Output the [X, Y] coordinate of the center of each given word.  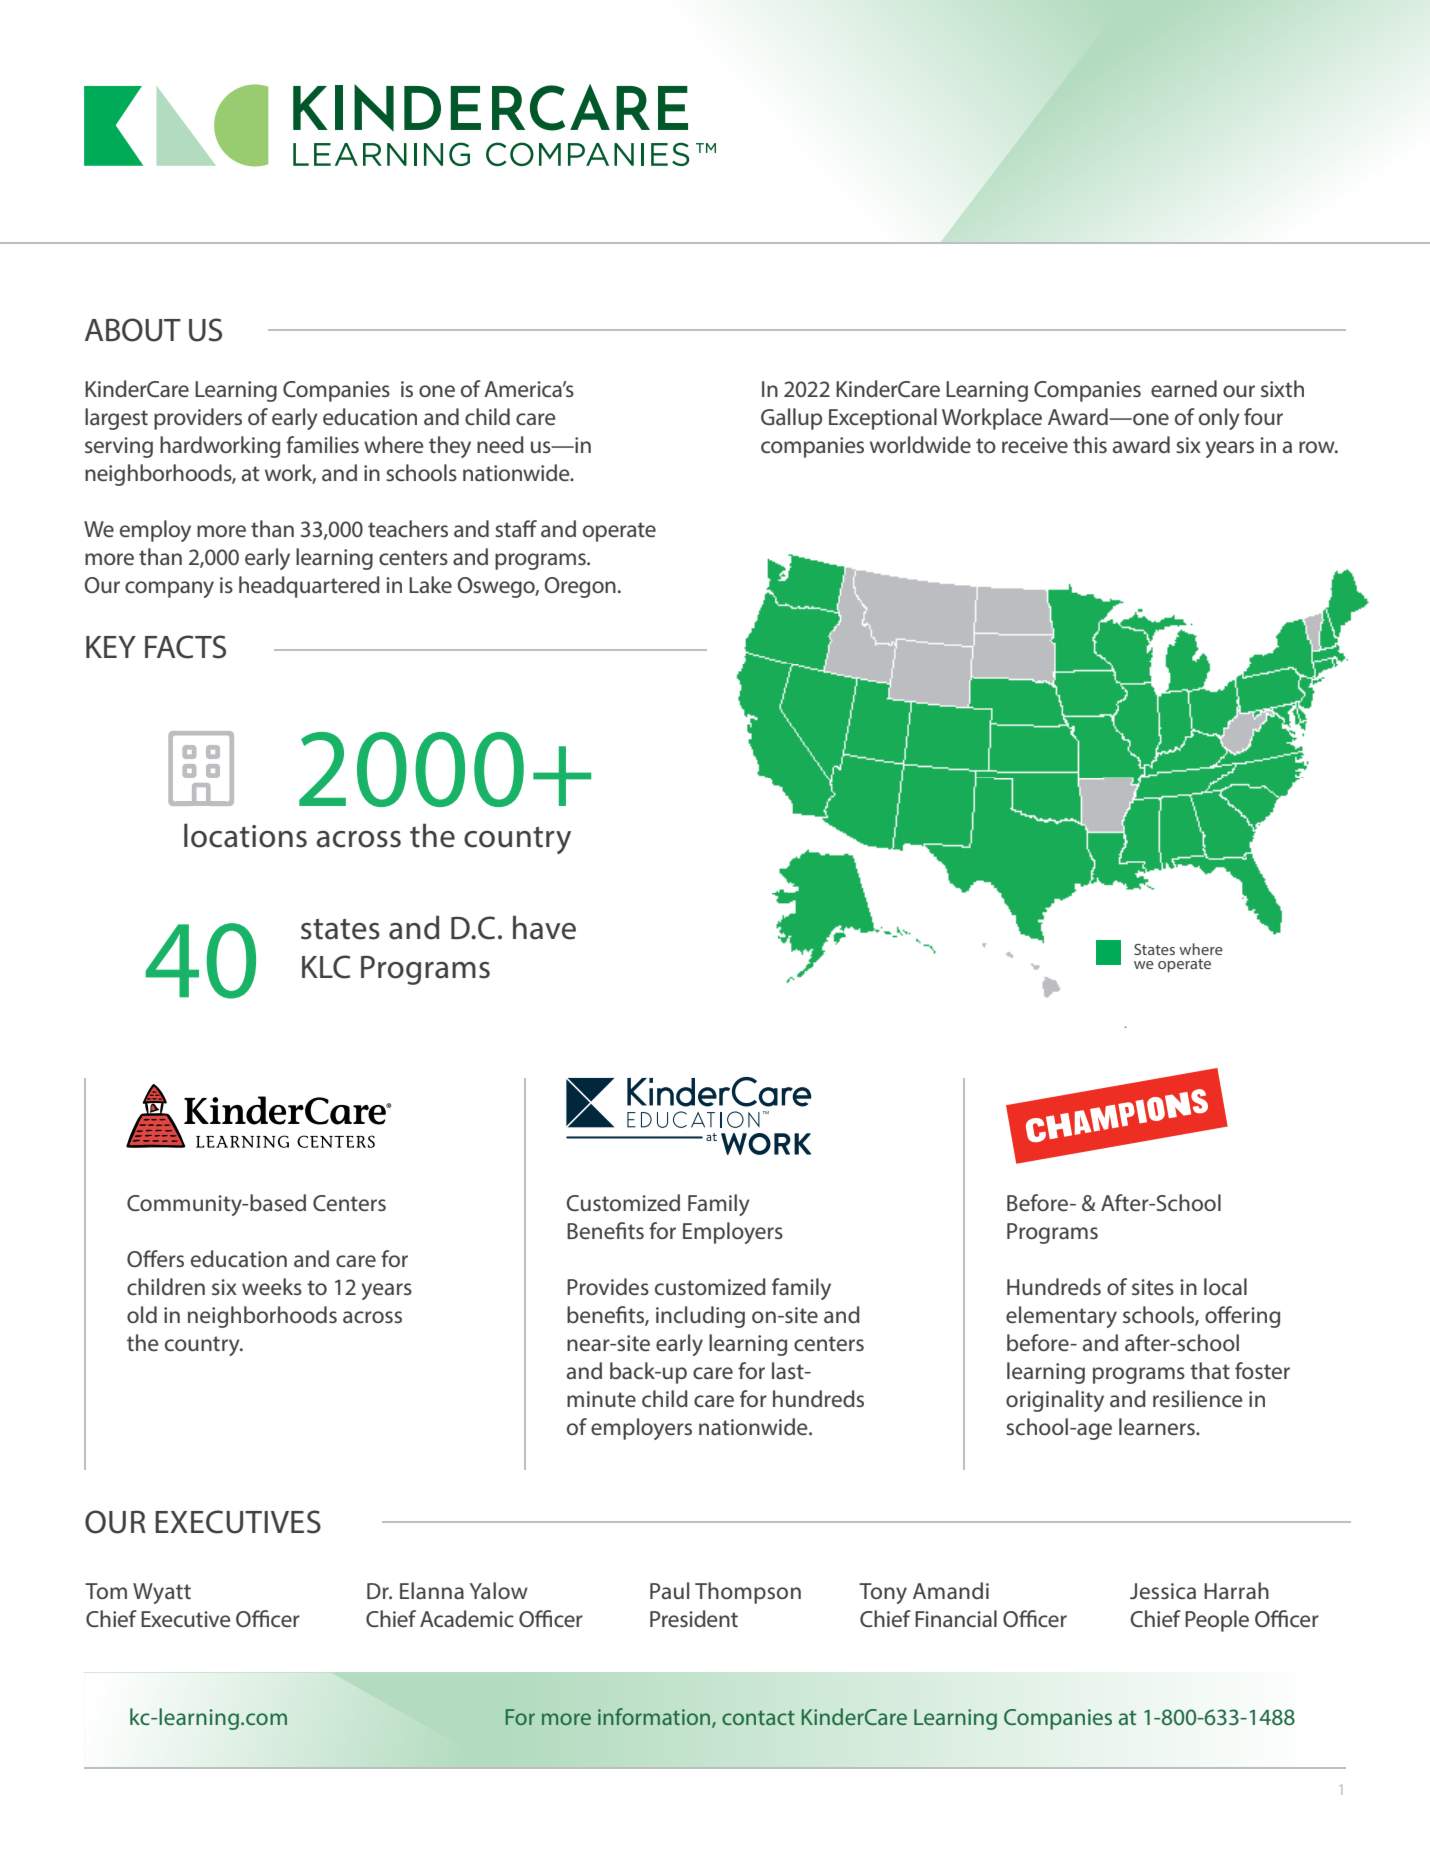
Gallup [791, 419]
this [1090, 444]
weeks [272, 1286]
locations [245, 835]
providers [198, 419]
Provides [608, 1286]
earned [1184, 388]
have [544, 927]
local [1225, 1286]
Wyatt [162, 1593]
